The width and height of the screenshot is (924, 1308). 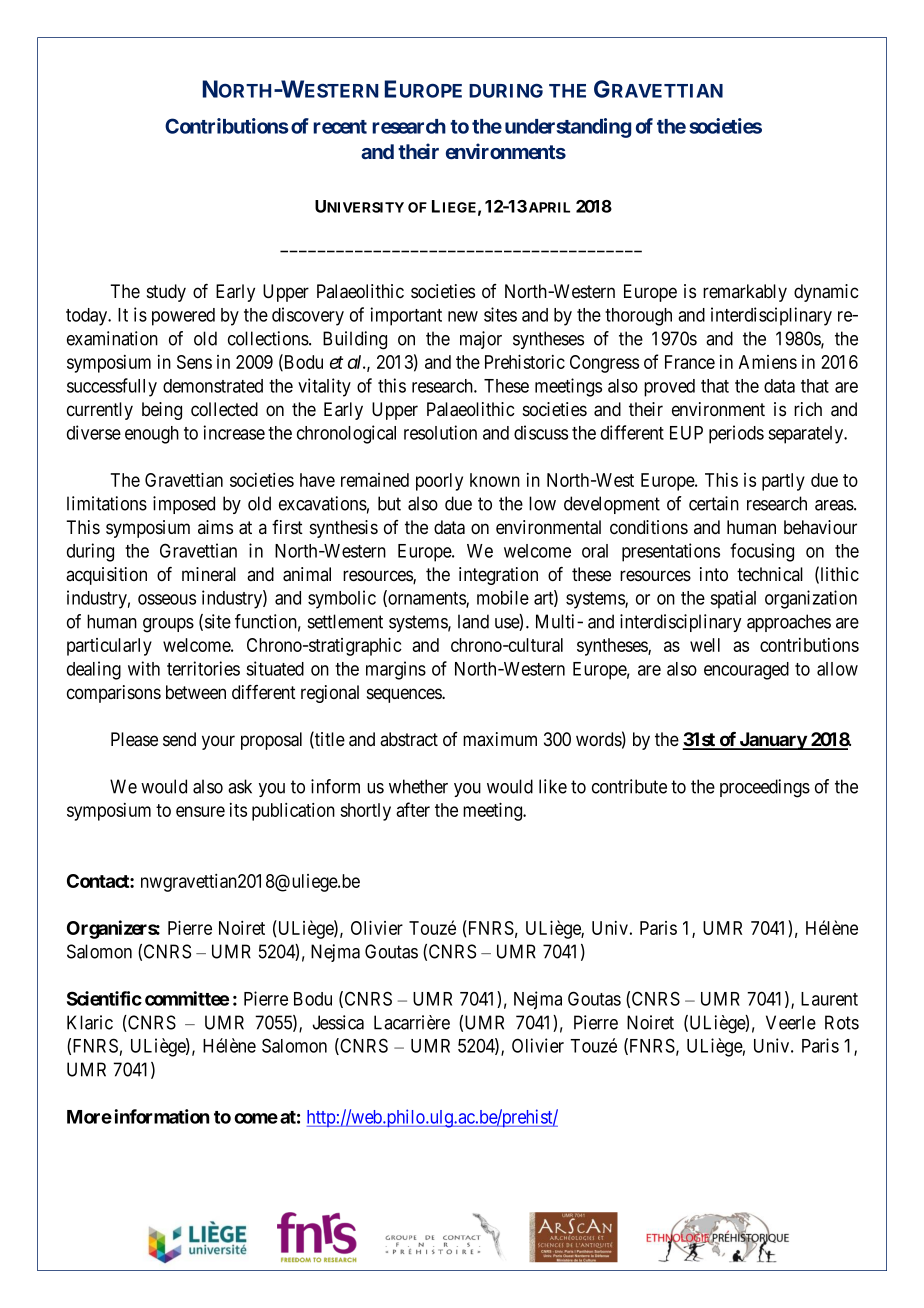 I want to click on after, so click(x=413, y=809).
